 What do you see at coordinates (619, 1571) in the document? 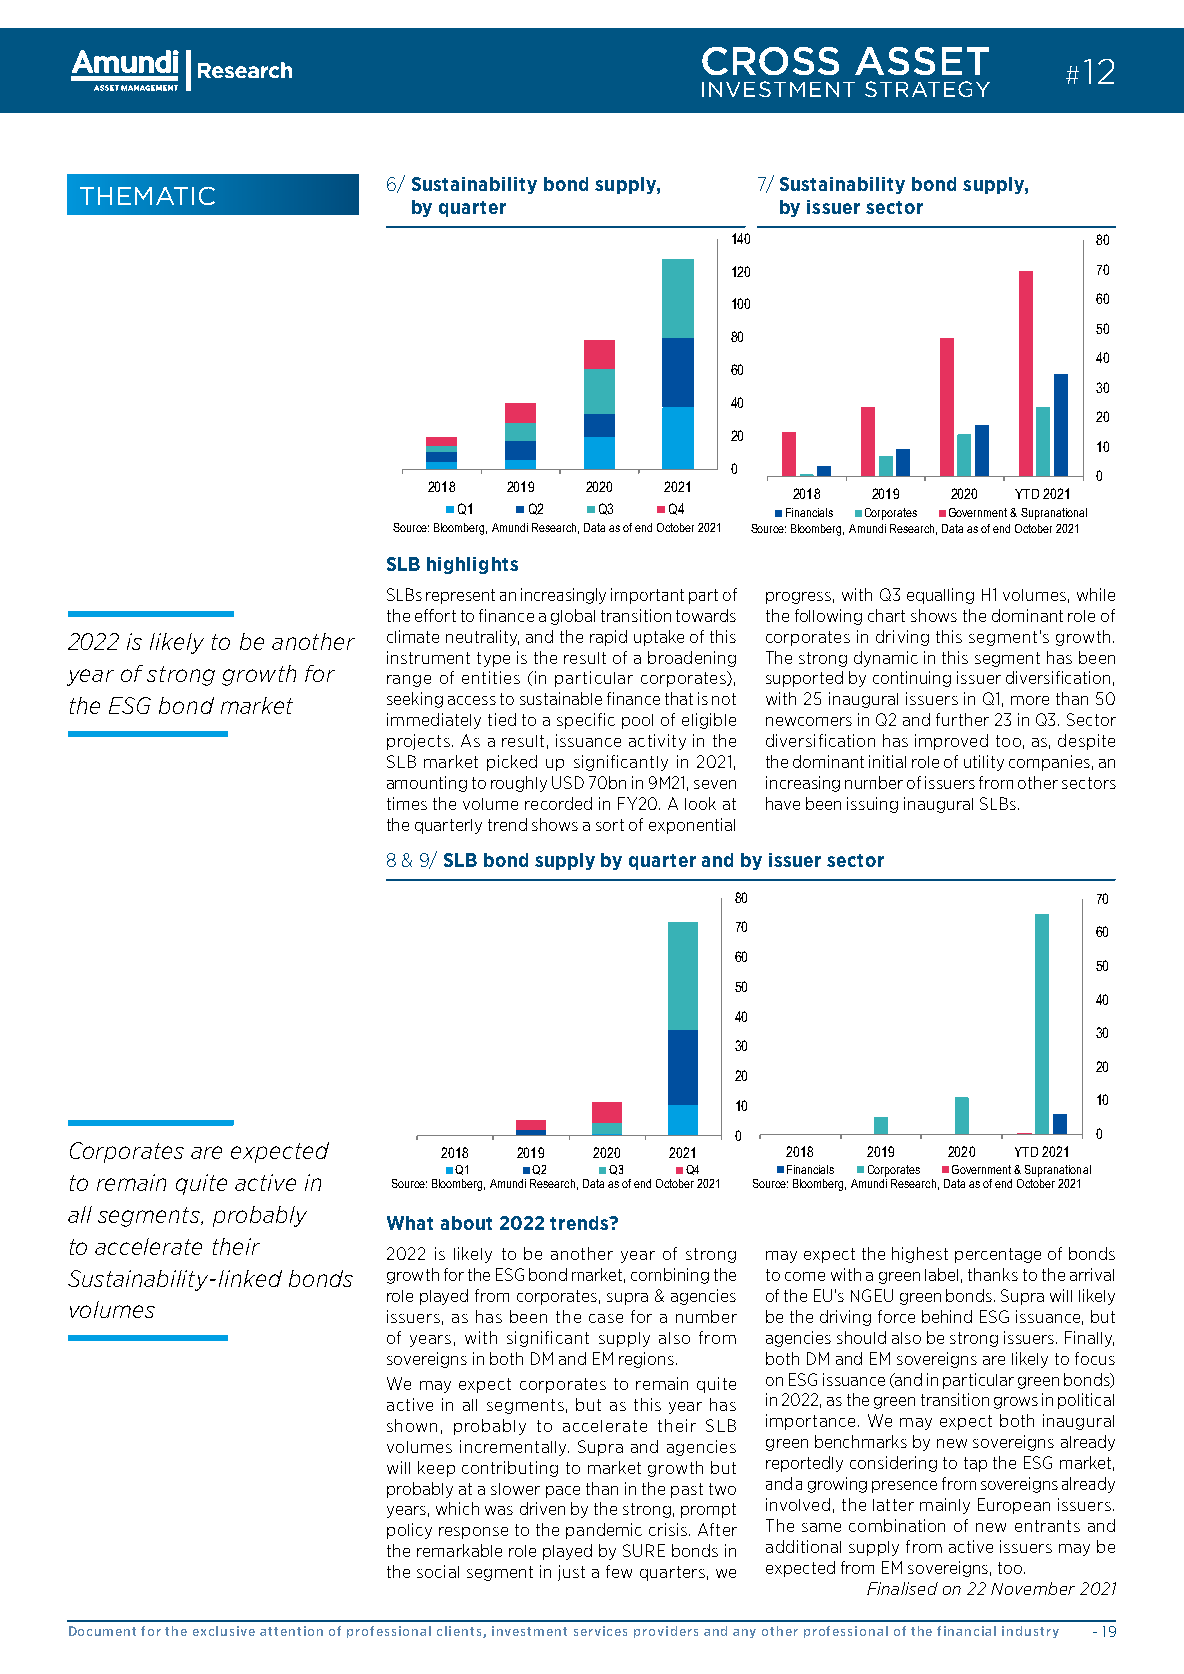
I see `few` at bounding box center [619, 1571].
